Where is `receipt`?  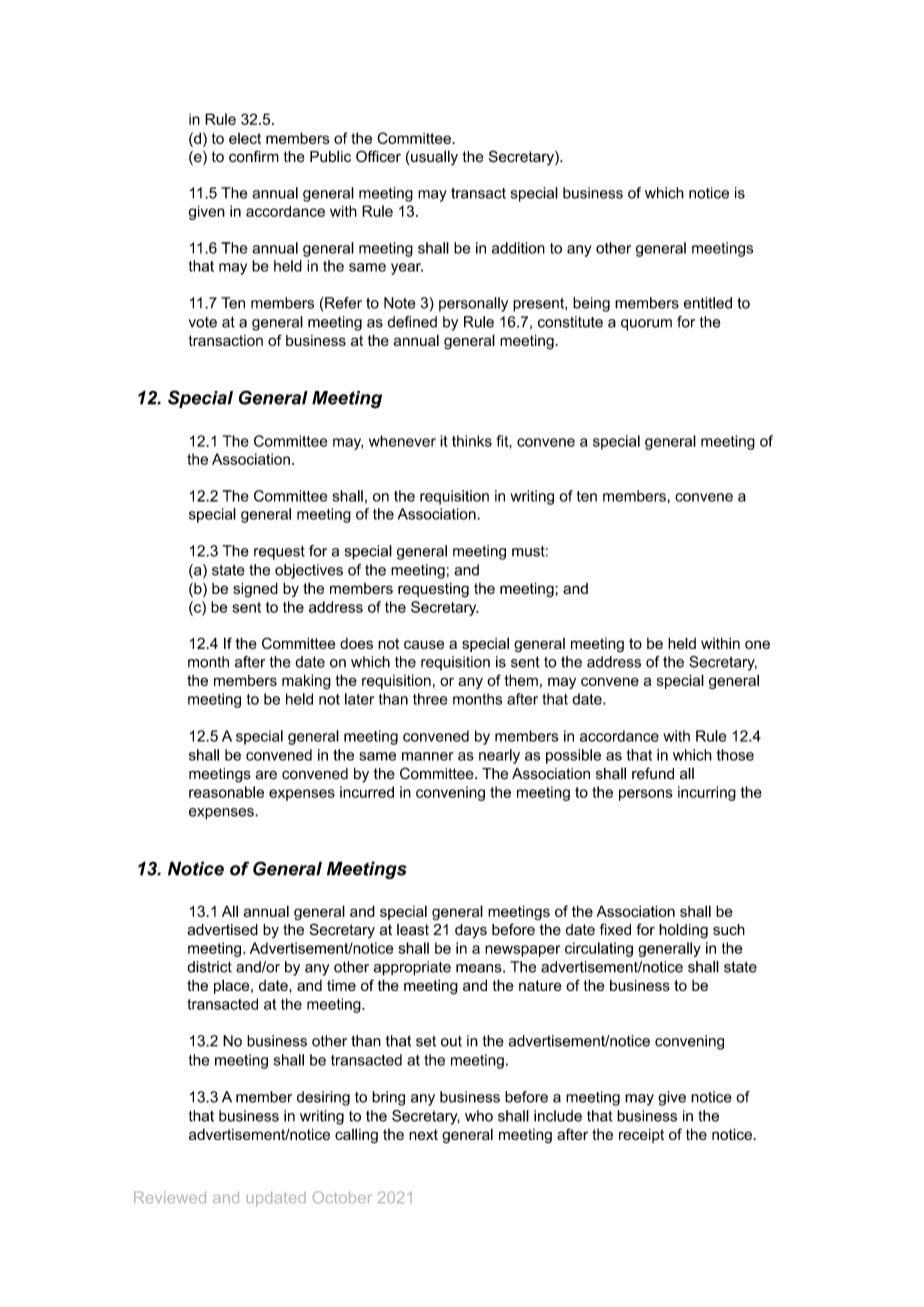
receipt is located at coordinates (641, 1135).
